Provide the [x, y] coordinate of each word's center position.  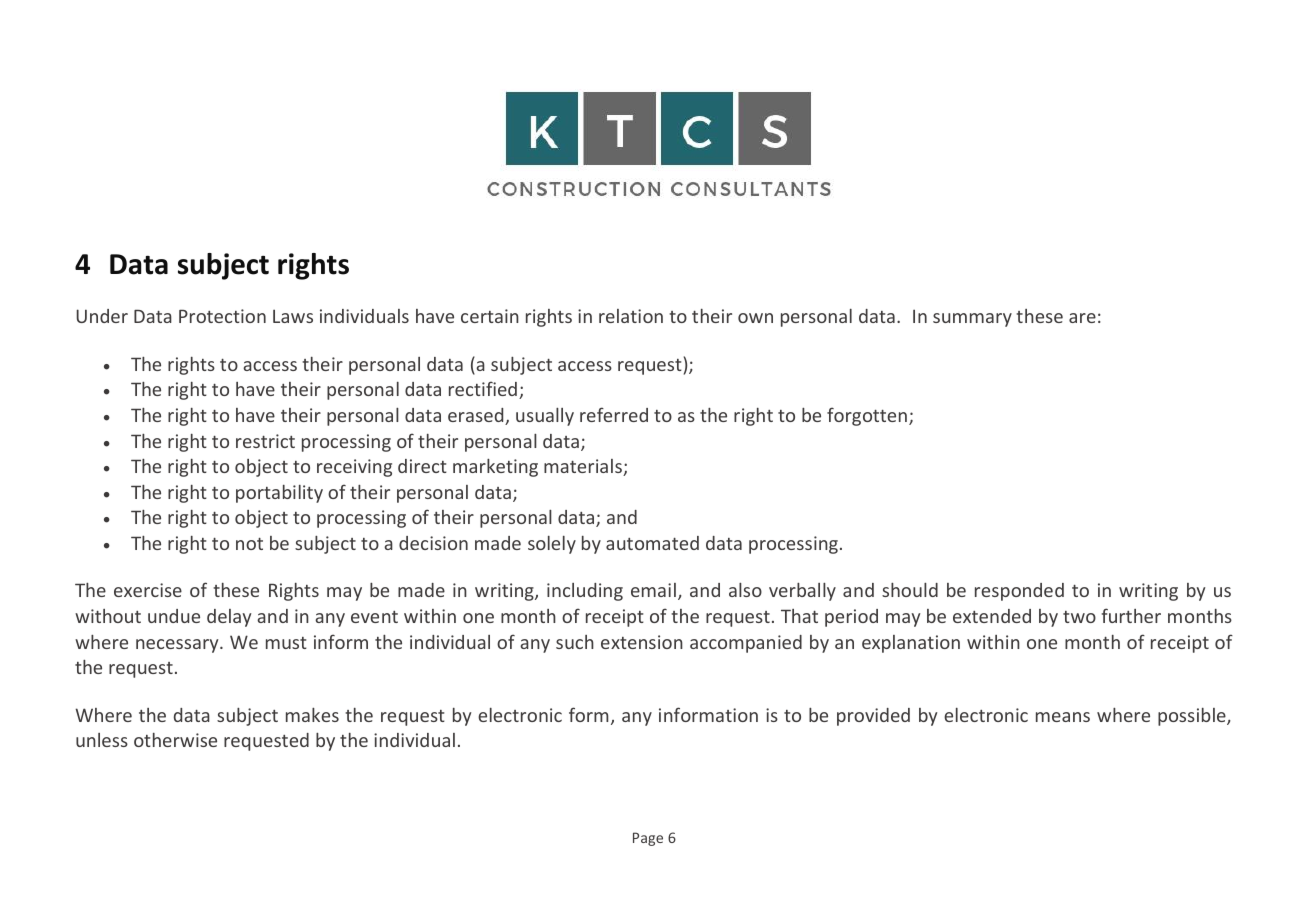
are [1082, 318]
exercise [148, 590]
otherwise [175, 740]
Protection [222, 316]
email [653, 590]
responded [1019, 592]
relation [631, 316]
